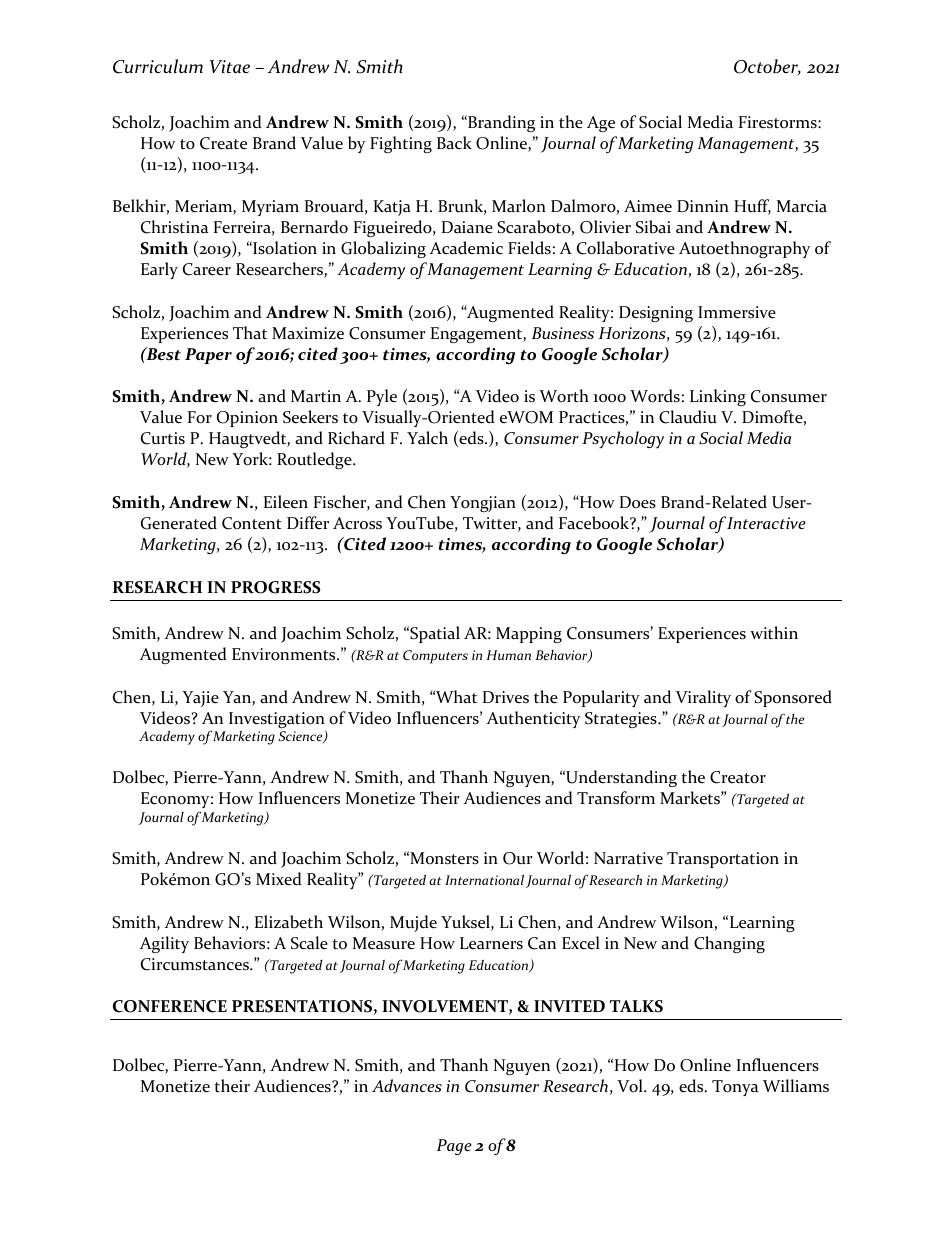 The height and width of the screenshot is (1233, 952). What do you see at coordinates (735, 1088) in the screenshot?
I see `Tonya` at bounding box center [735, 1088].
